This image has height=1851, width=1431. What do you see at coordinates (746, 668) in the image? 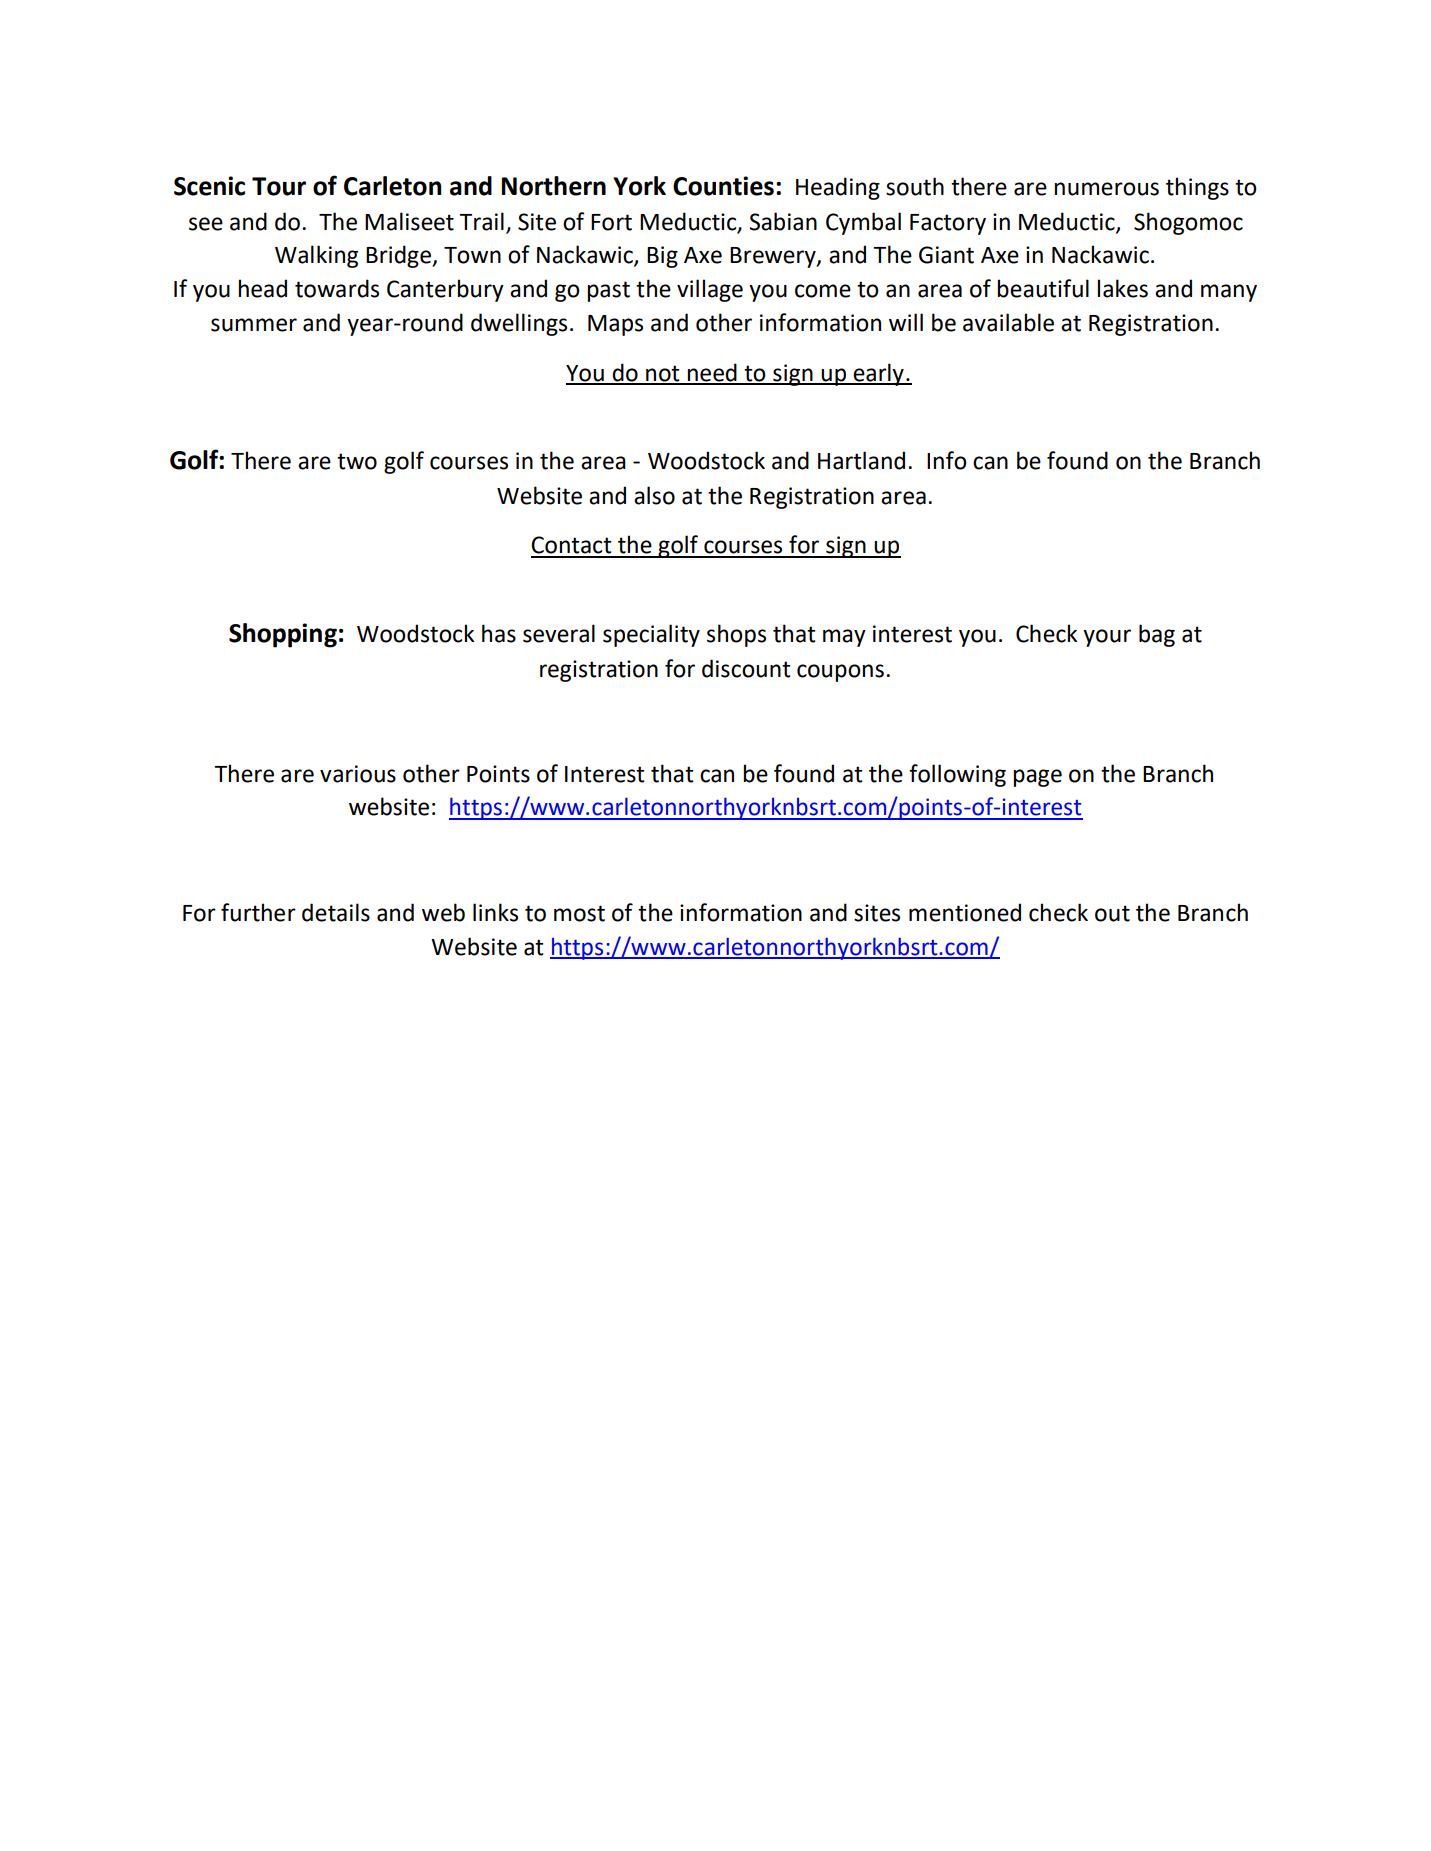
I see `discount` at bounding box center [746, 668].
